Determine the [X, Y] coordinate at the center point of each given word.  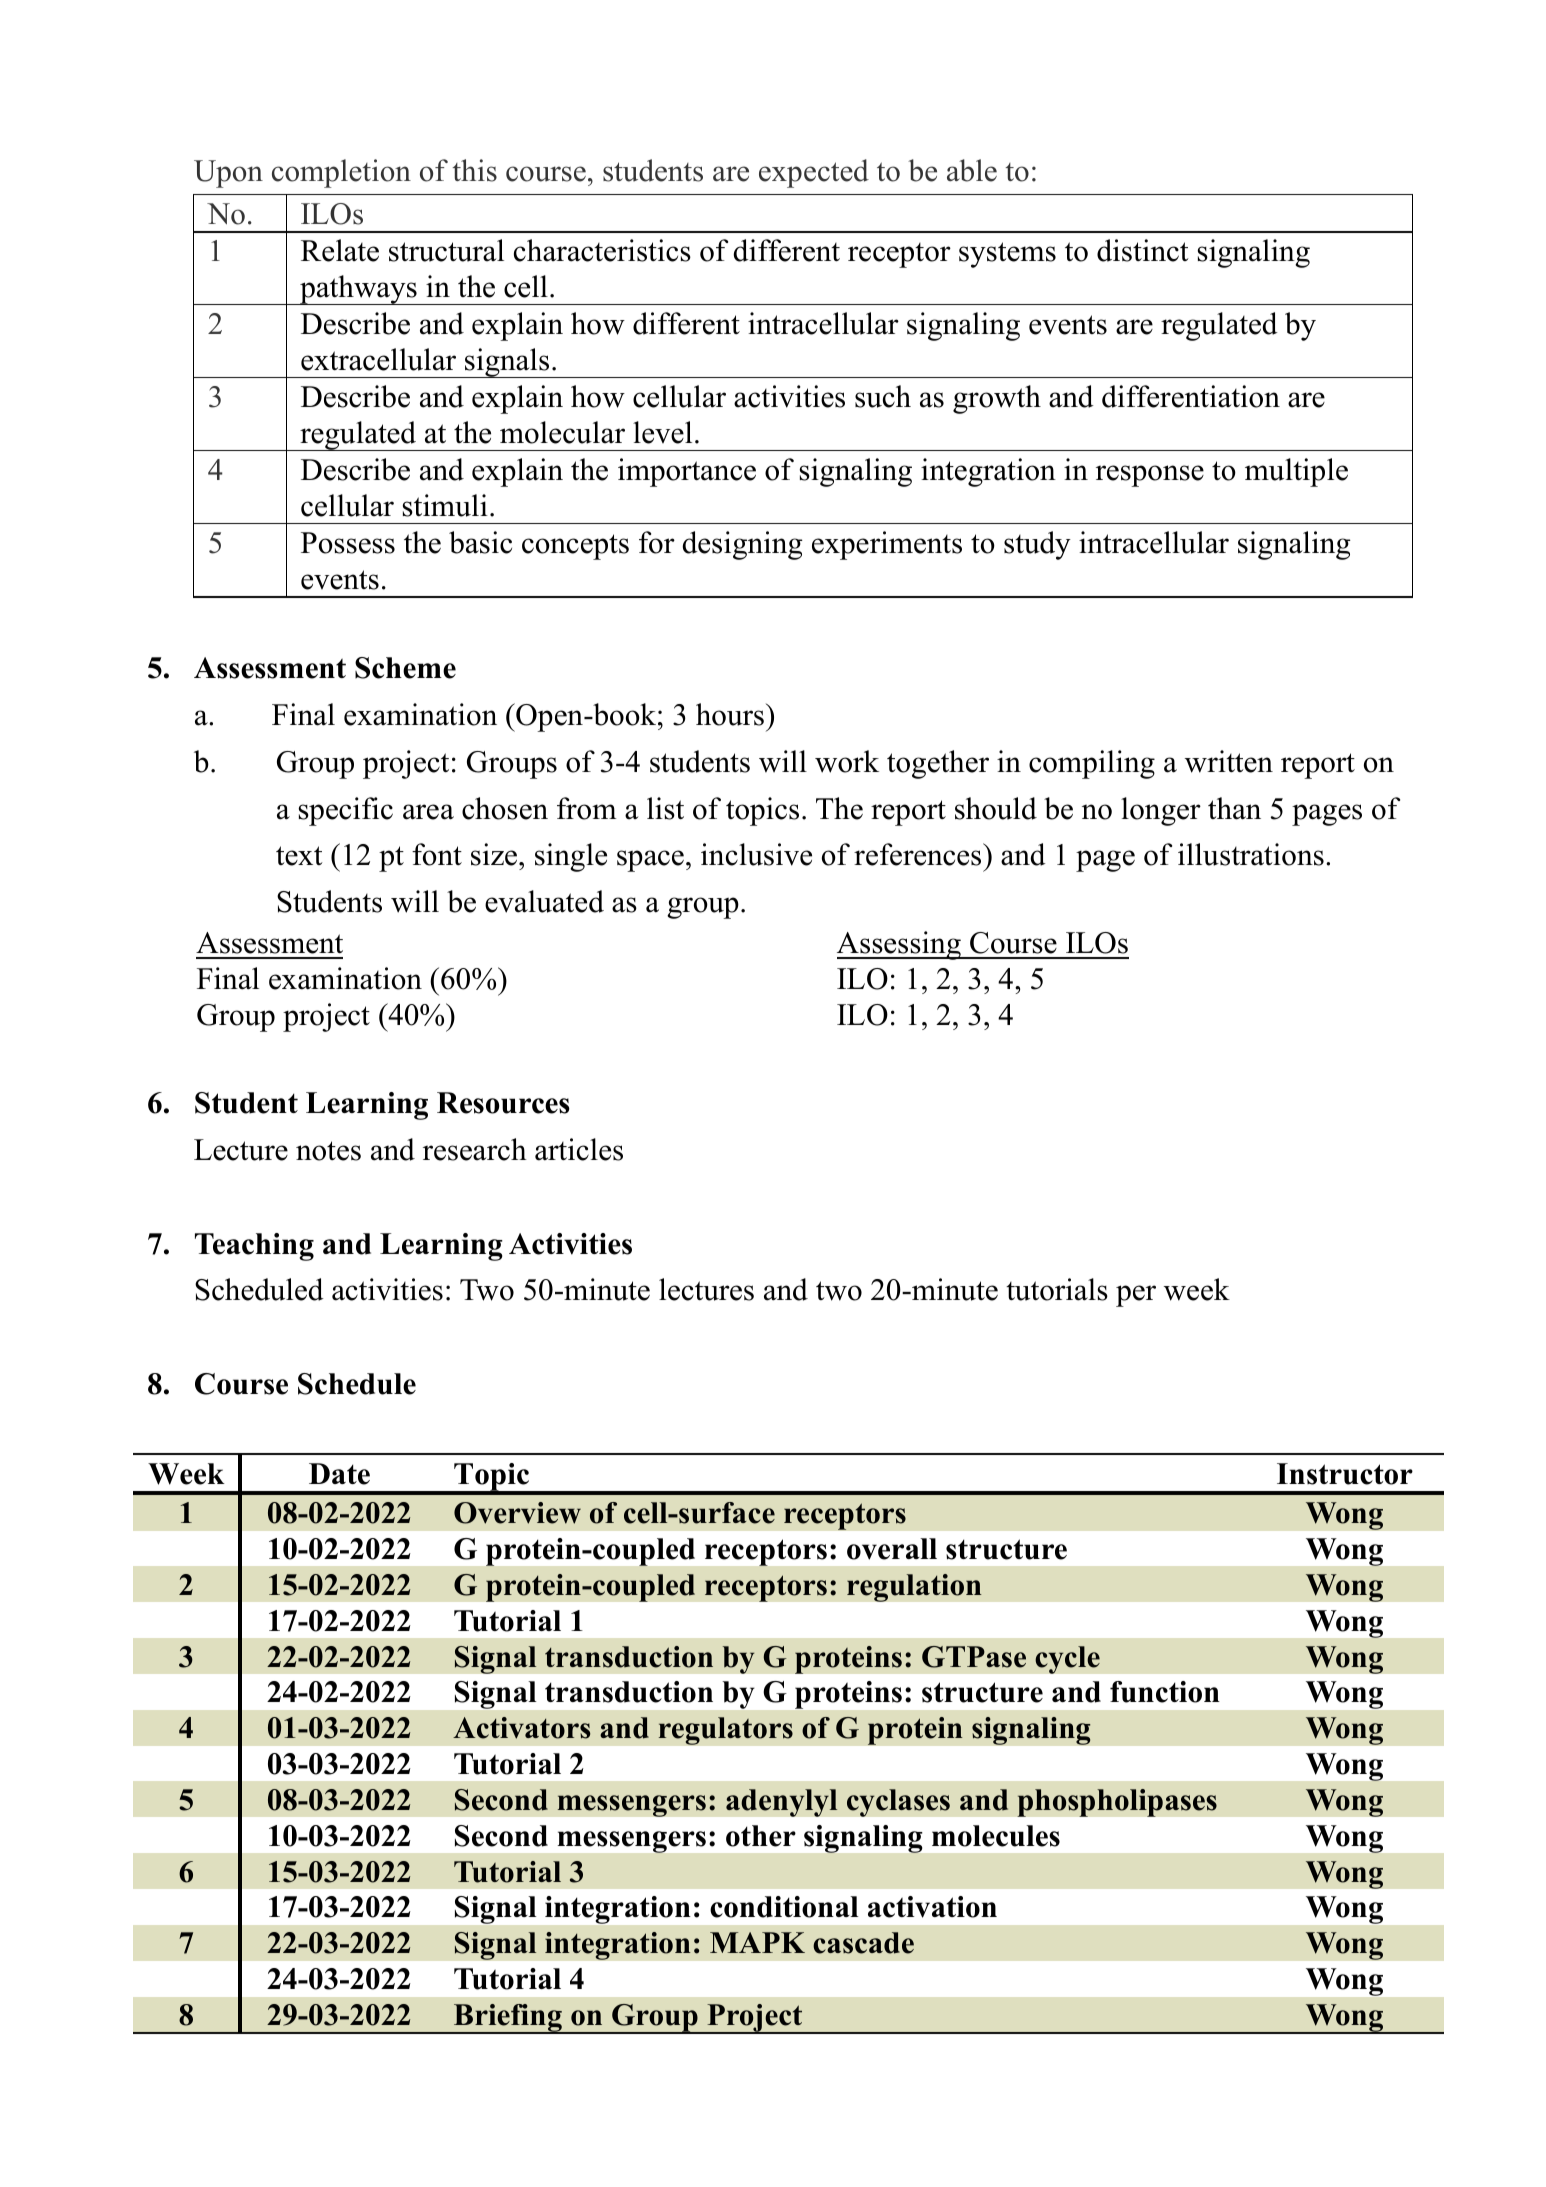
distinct [1143, 250]
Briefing [508, 2019]
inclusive [756, 854]
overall [892, 1549]
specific [345, 811]
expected [814, 173]
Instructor [1345, 1474]
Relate [340, 250]
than [1234, 808]
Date [339, 1474]
